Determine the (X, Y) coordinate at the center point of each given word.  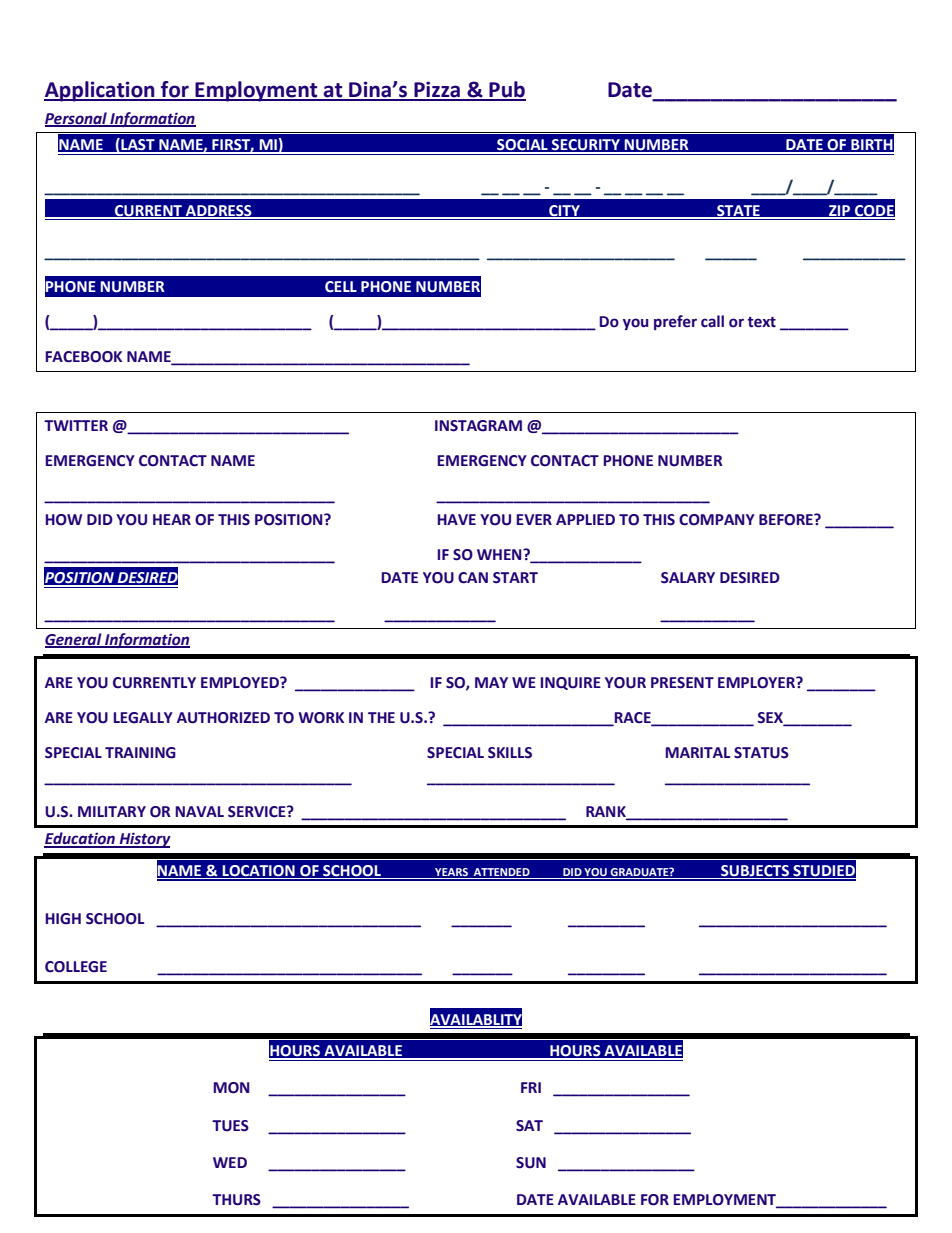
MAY (491, 682)
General (74, 640)
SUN (531, 1163)
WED (230, 1162)
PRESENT (682, 683)
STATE (738, 211)
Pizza (437, 90)
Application (100, 91)
